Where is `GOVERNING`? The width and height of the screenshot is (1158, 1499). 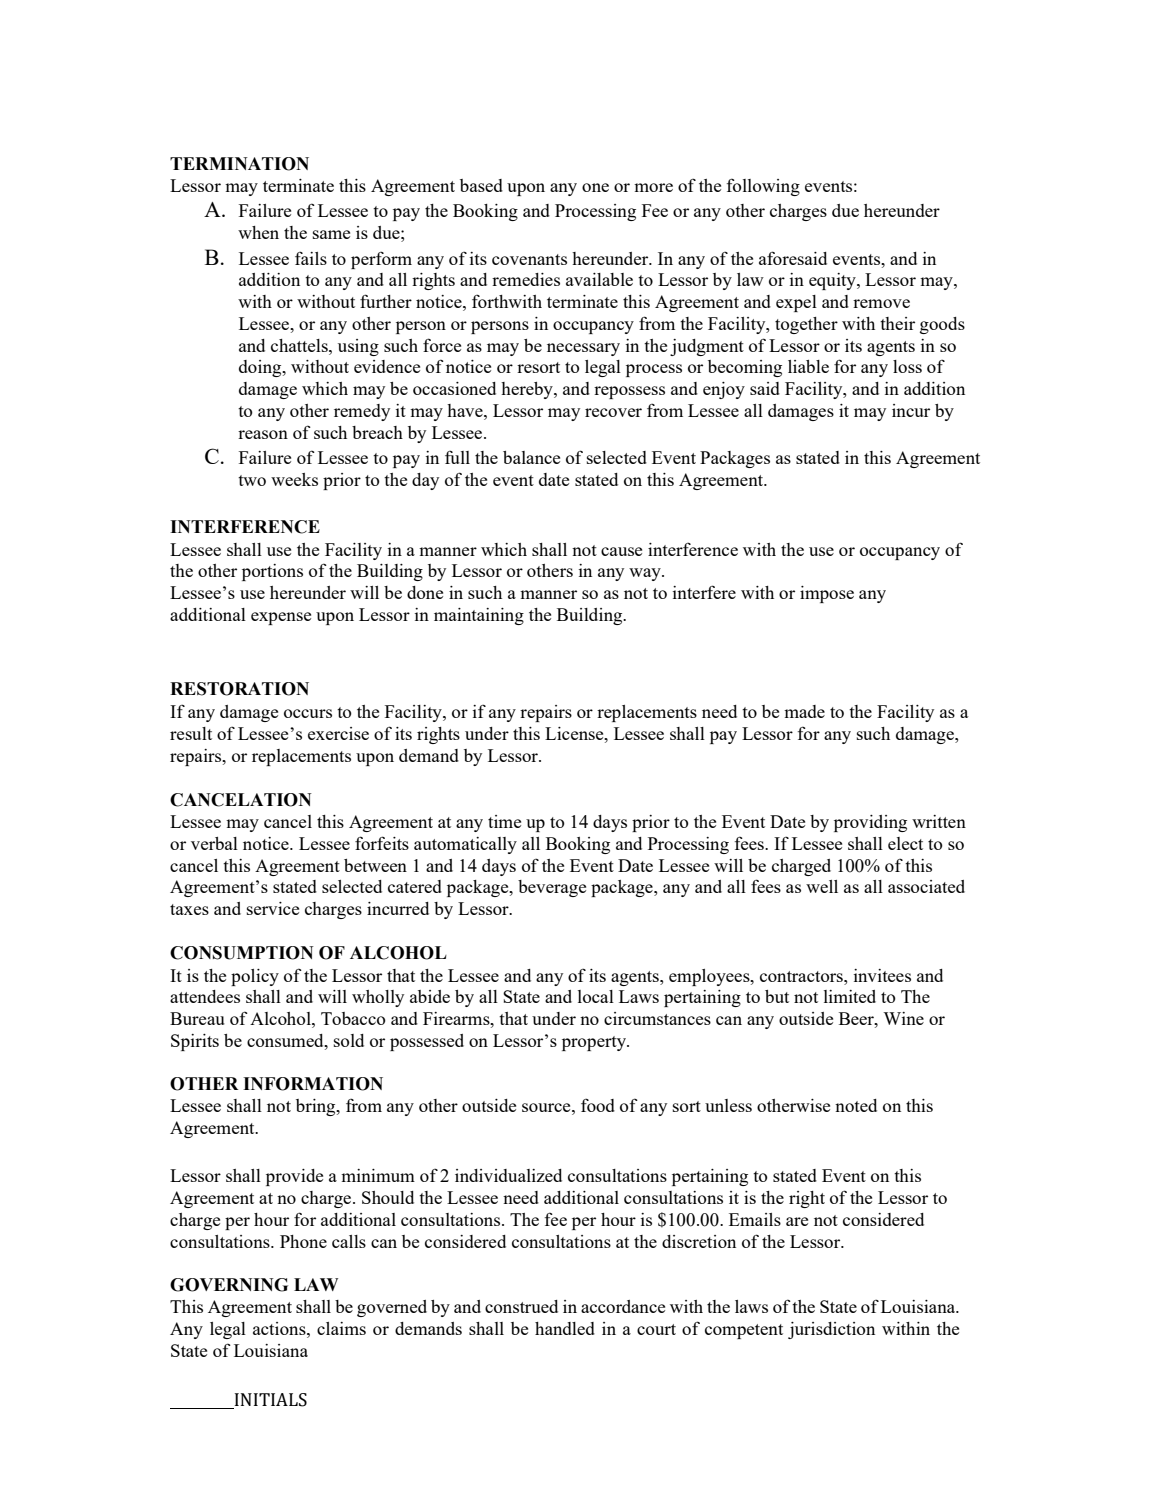
GOVERNING is located at coordinates (229, 1285).
